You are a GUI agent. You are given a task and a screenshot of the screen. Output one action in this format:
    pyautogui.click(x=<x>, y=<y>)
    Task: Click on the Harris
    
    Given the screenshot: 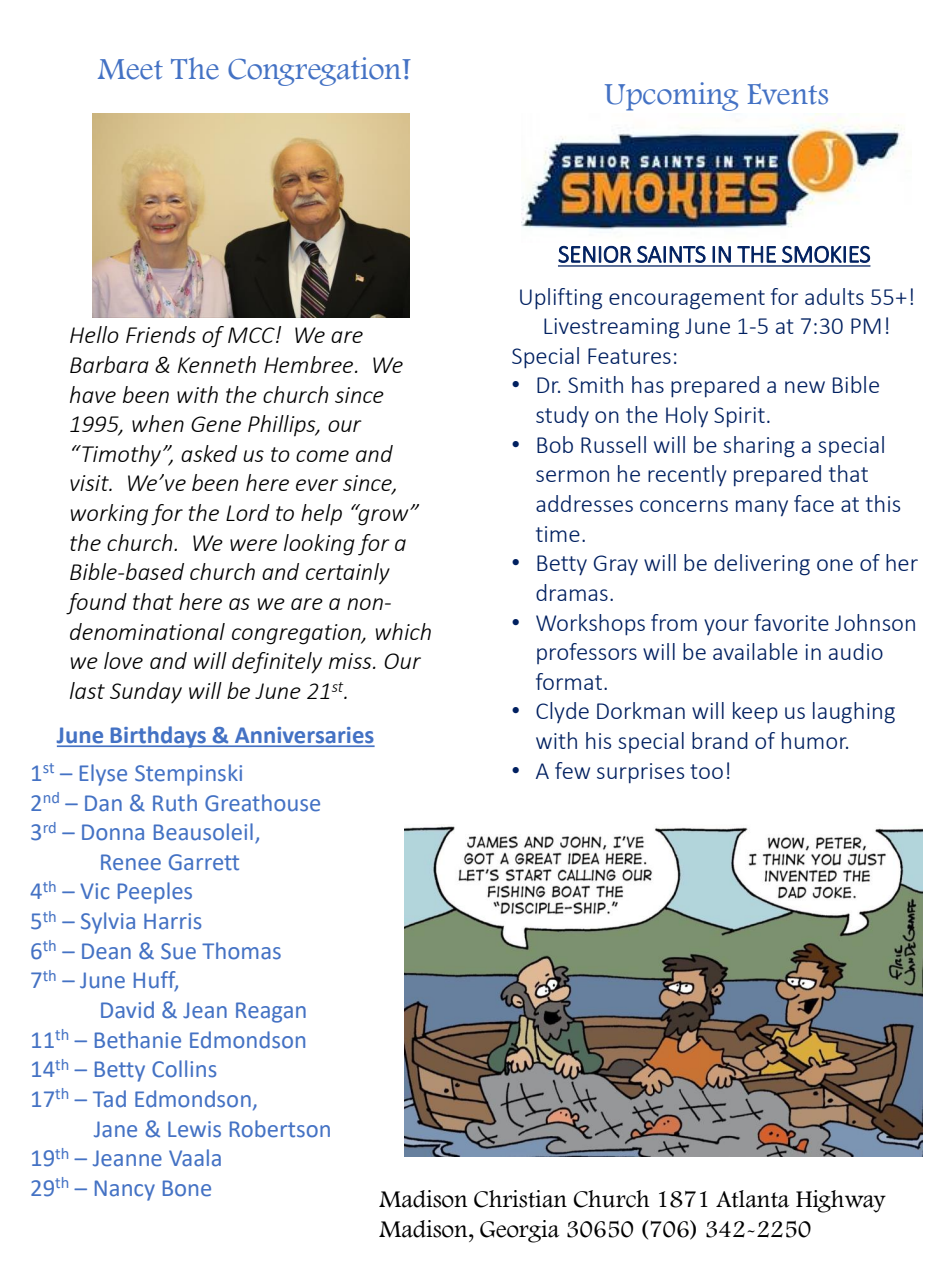 What is the action you would take?
    pyautogui.click(x=172, y=921)
